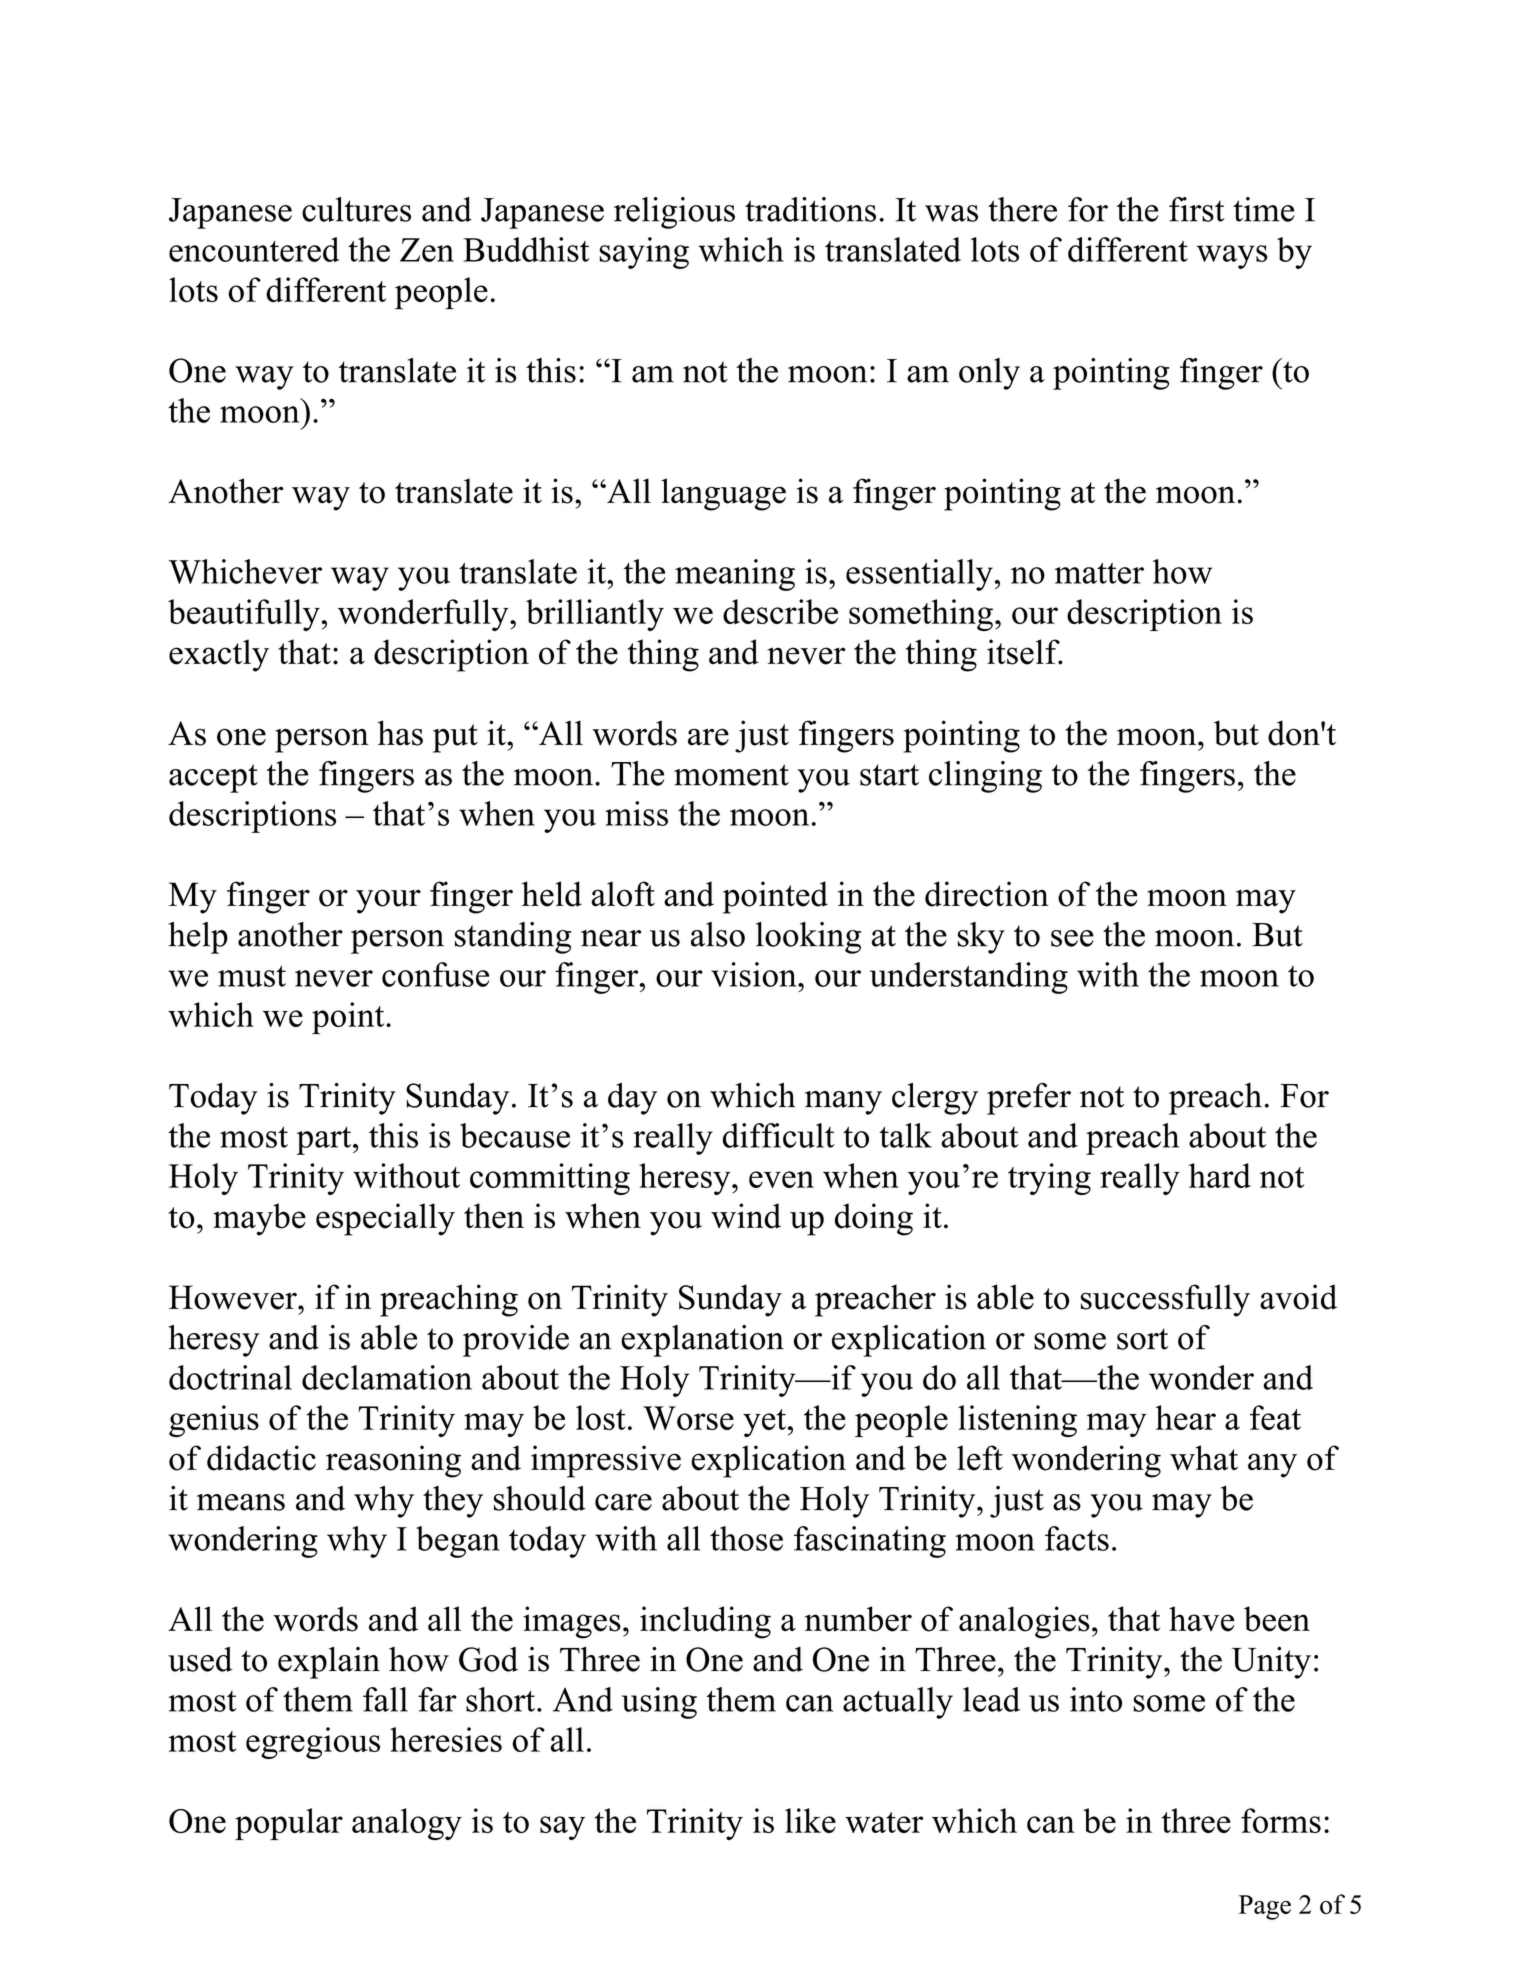  Describe the element at coordinates (1232, 257) in the image. I see `ways` at that location.
